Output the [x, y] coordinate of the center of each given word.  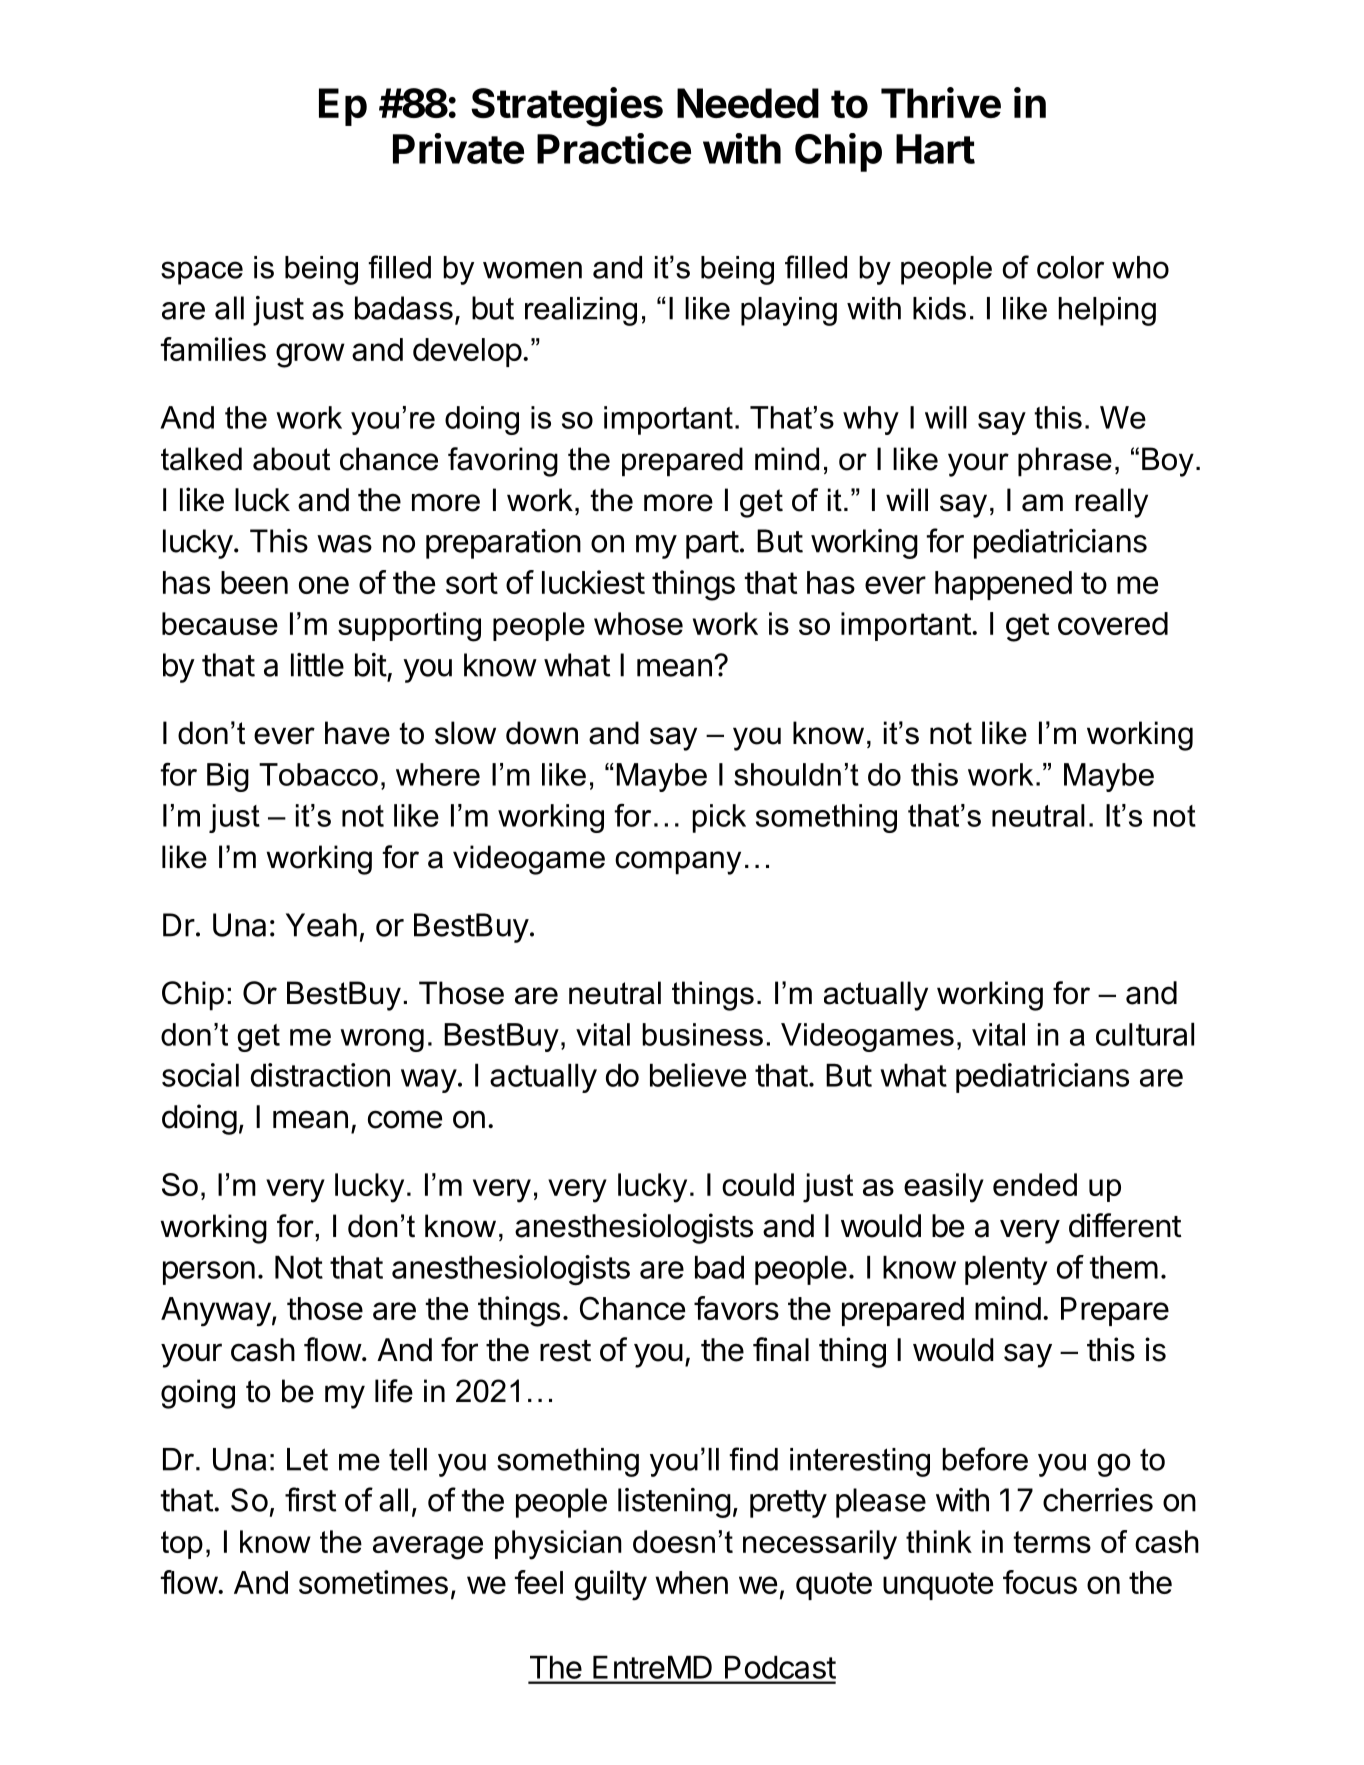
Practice [614, 148]
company [678, 863]
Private [458, 148]
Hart [935, 149]
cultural [1145, 1034]
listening [674, 1503]
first [310, 1499]
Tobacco [318, 774]
